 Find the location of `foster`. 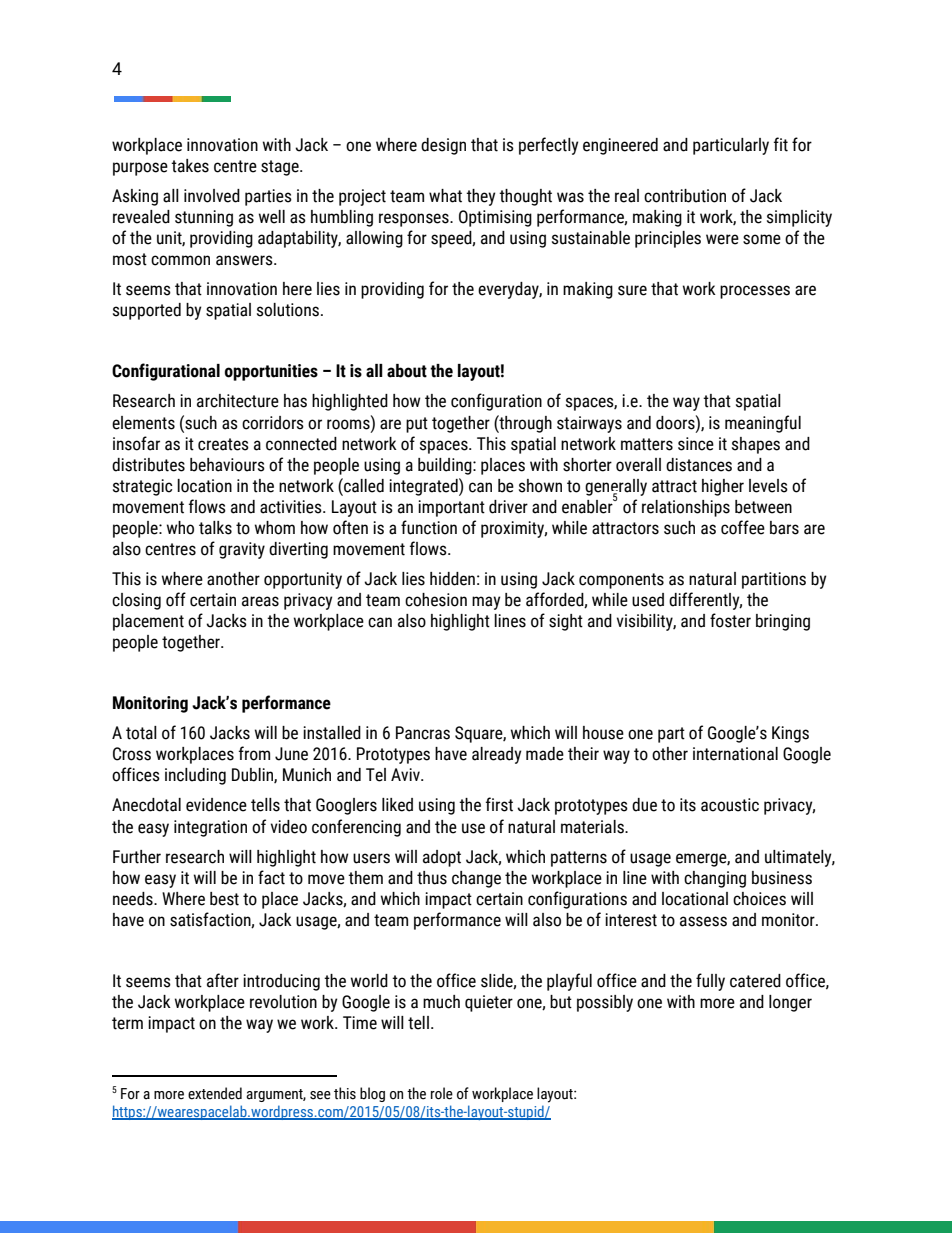

foster is located at coordinates (730, 620).
